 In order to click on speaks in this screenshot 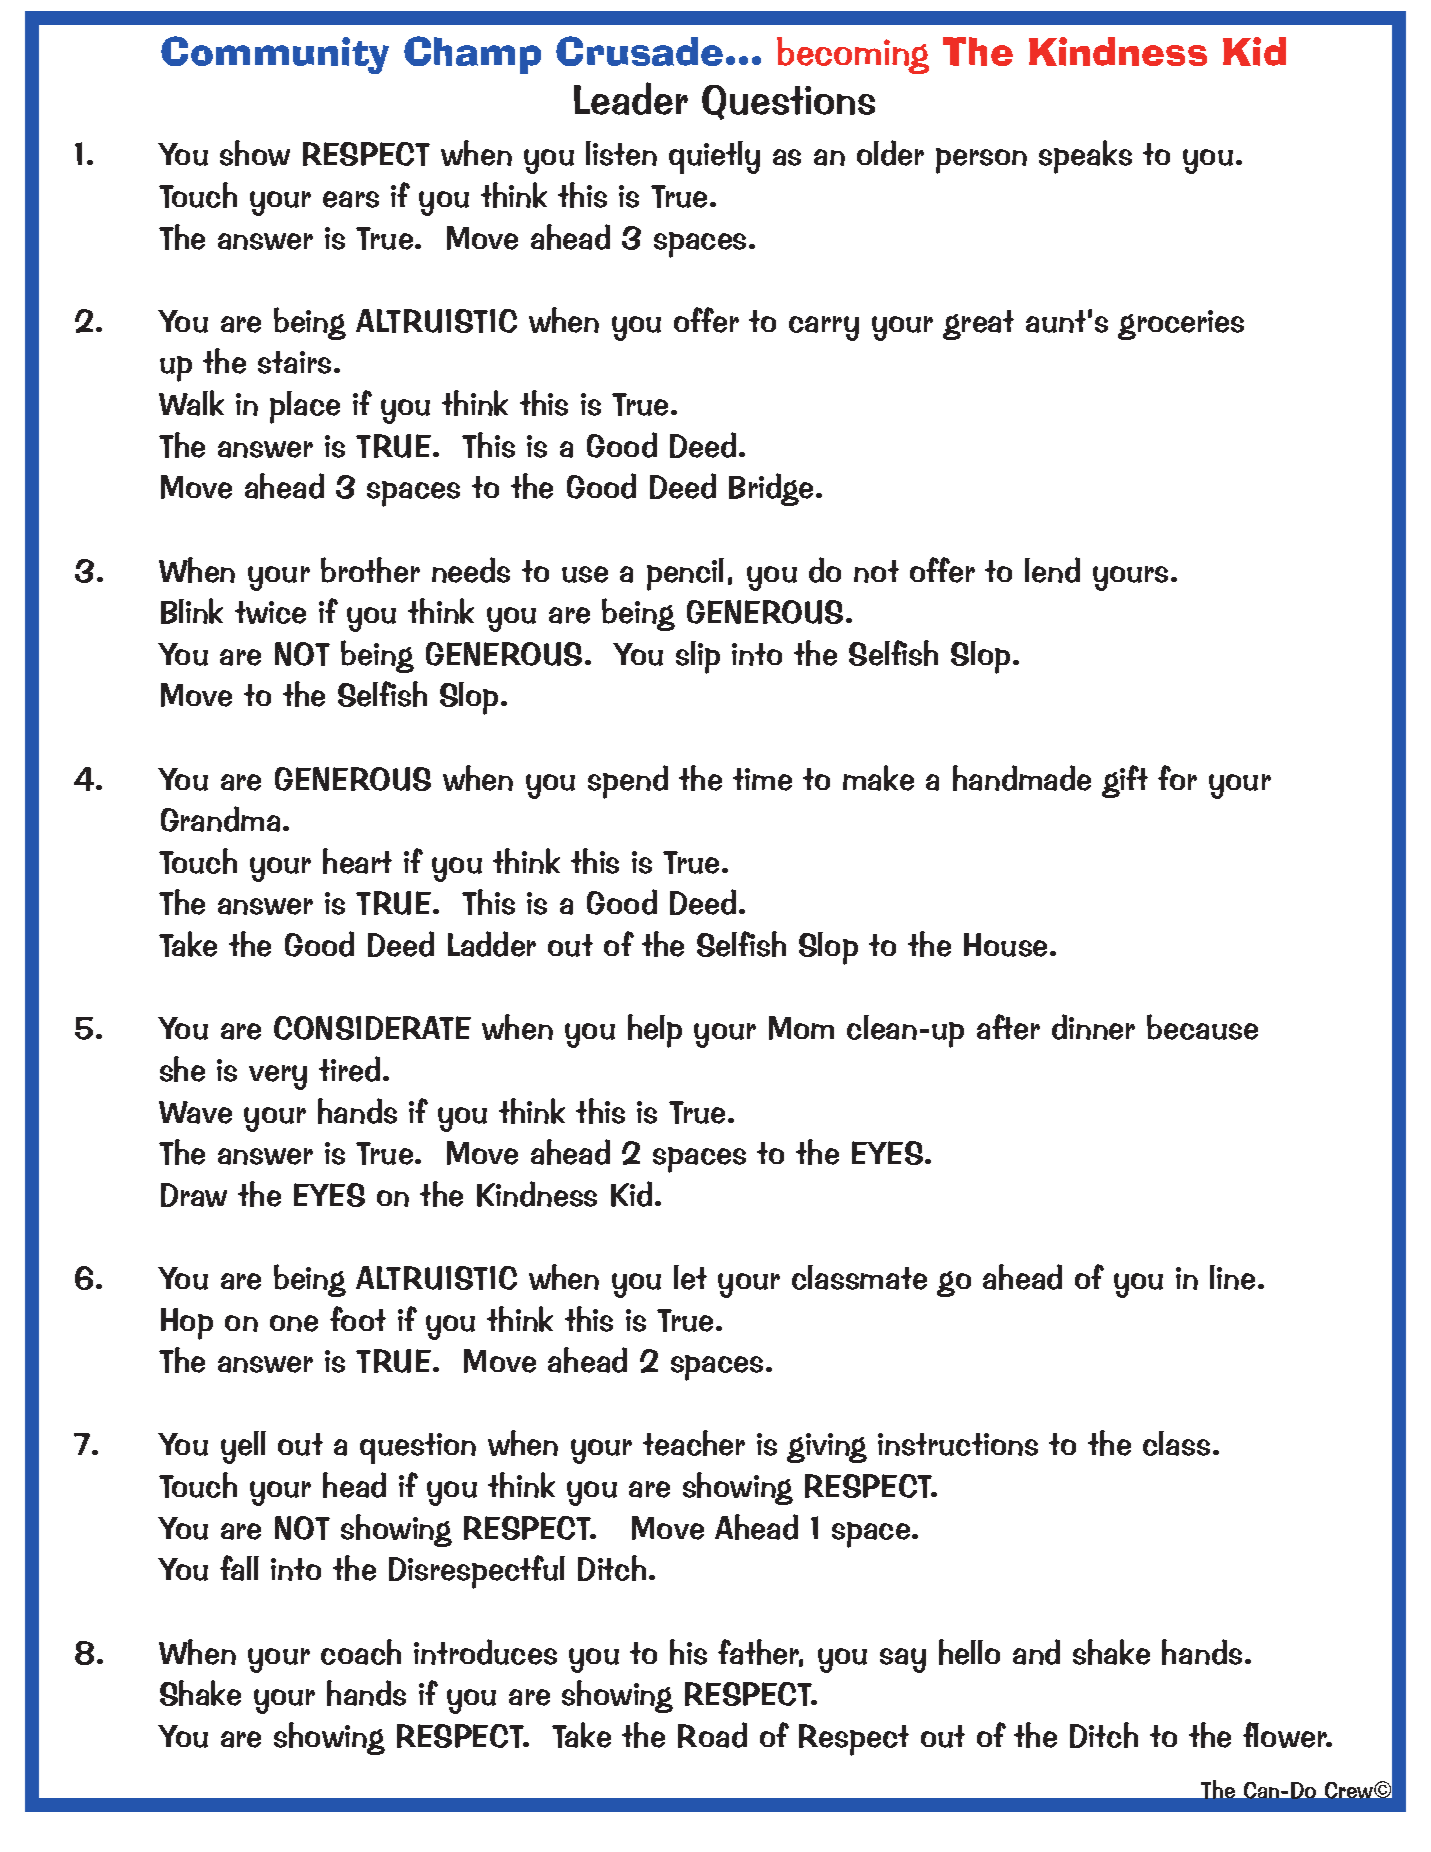, I will do `click(1085, 157)`.
